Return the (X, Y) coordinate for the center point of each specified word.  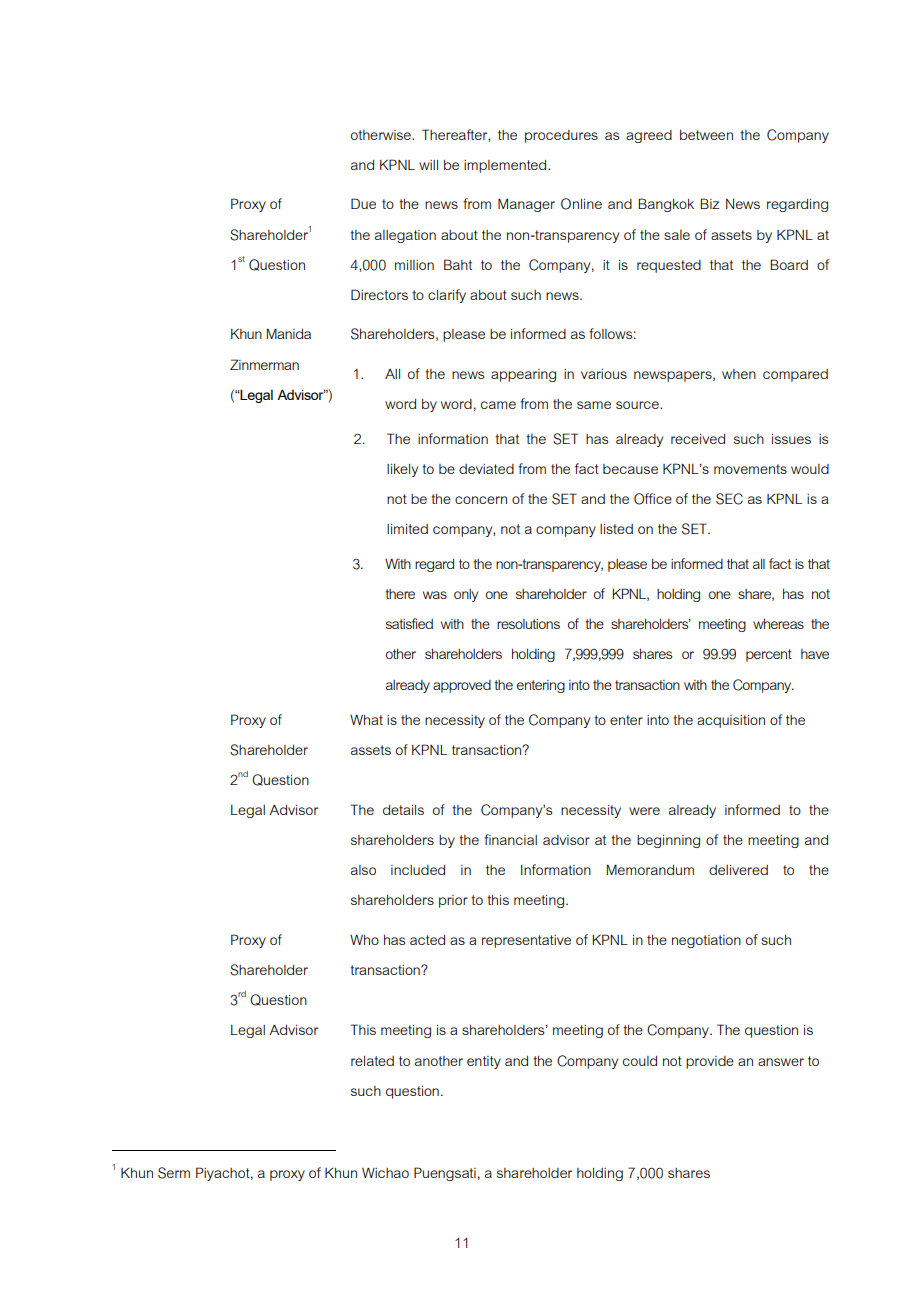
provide (710, 1062)
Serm (174, 1173)
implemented (506, 166)
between (706, 135)
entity (484, 1062)
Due (363, 203)
